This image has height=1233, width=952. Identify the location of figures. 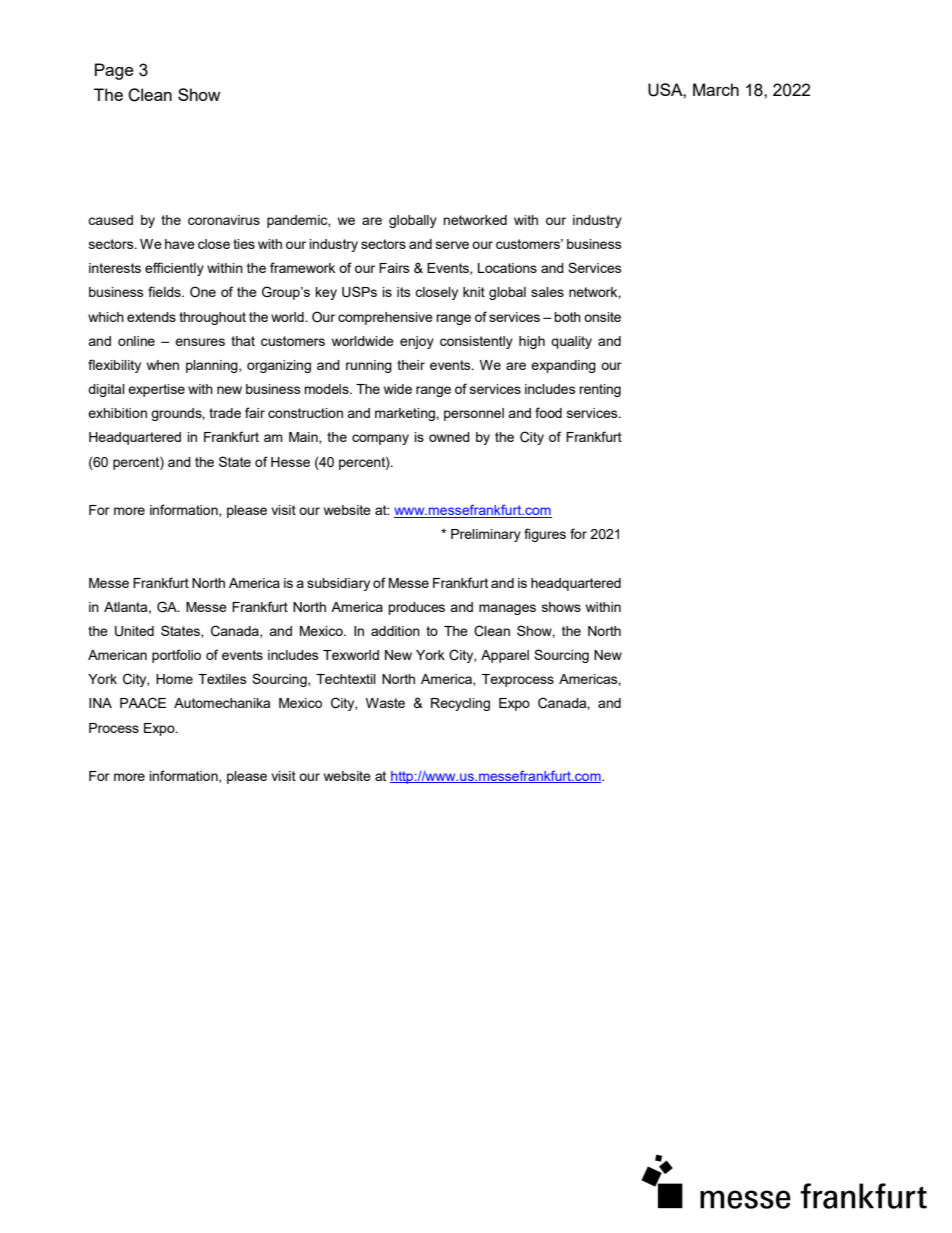
(545, 535).
